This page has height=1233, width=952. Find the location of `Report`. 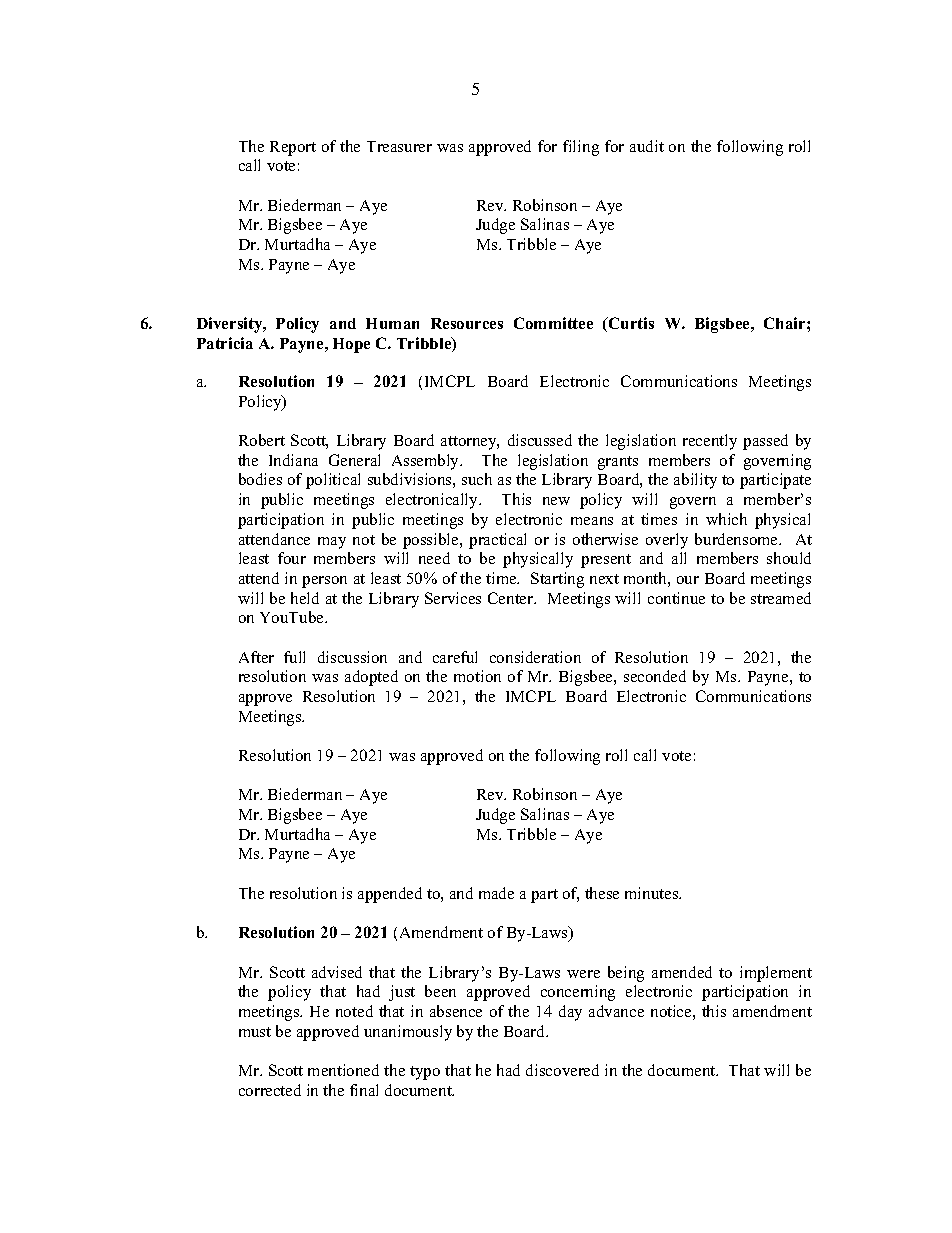

Report is located at coordinates (293, 148).
